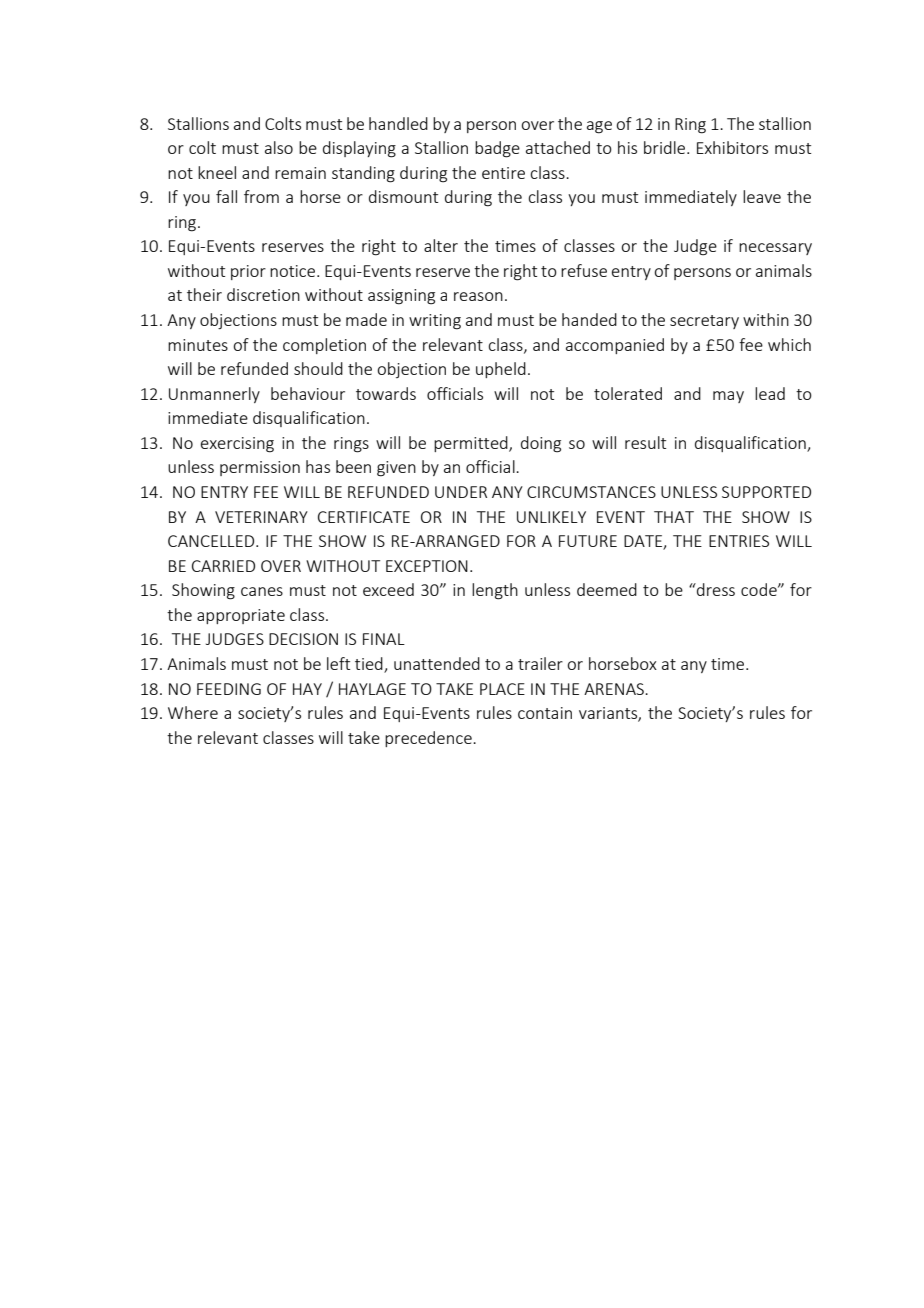  What do you see at coordinates (497, 149) in the screenshot?
I see `badge` at bounding box center [497, 149].
